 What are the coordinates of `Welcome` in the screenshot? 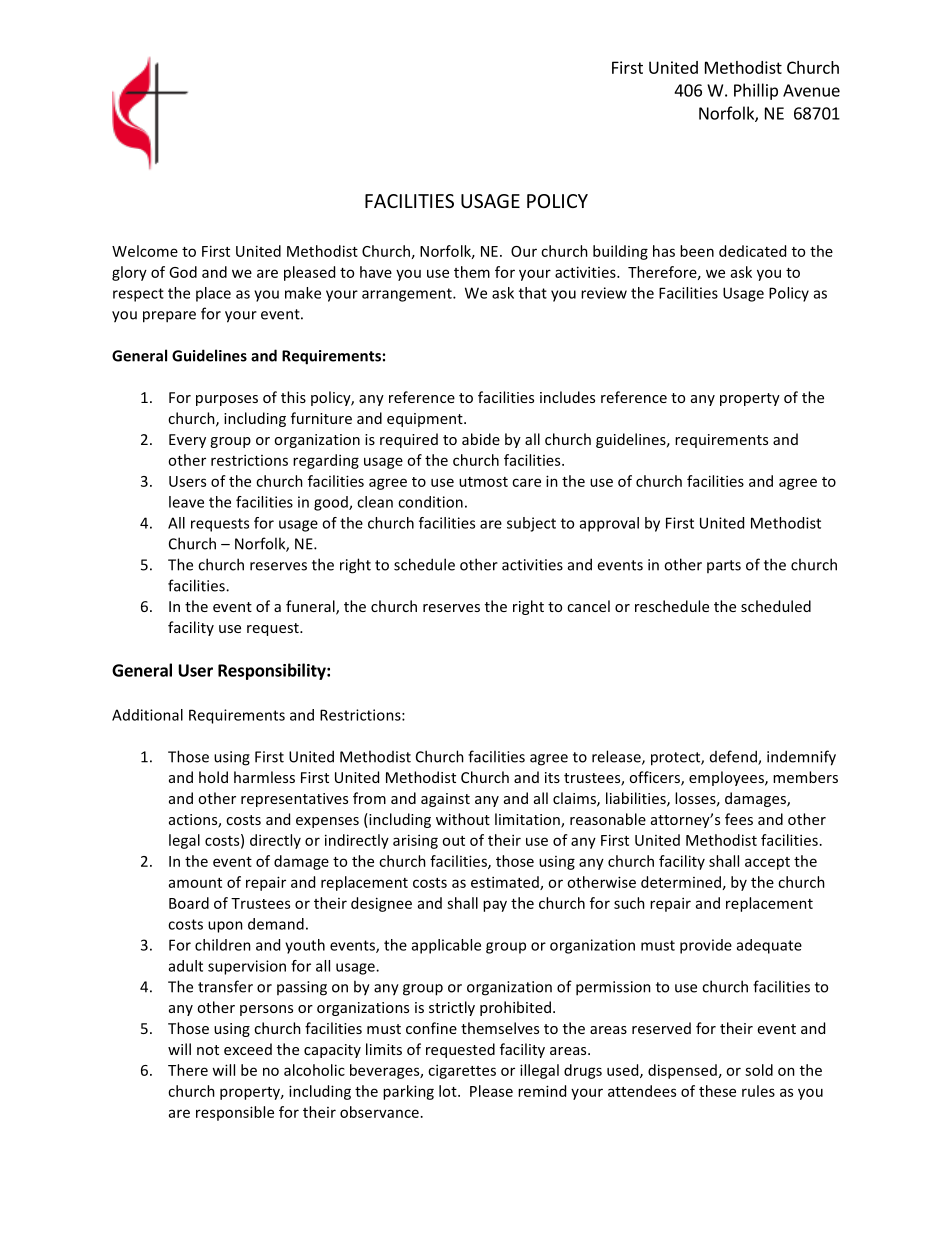 It's located at (145, 251).
